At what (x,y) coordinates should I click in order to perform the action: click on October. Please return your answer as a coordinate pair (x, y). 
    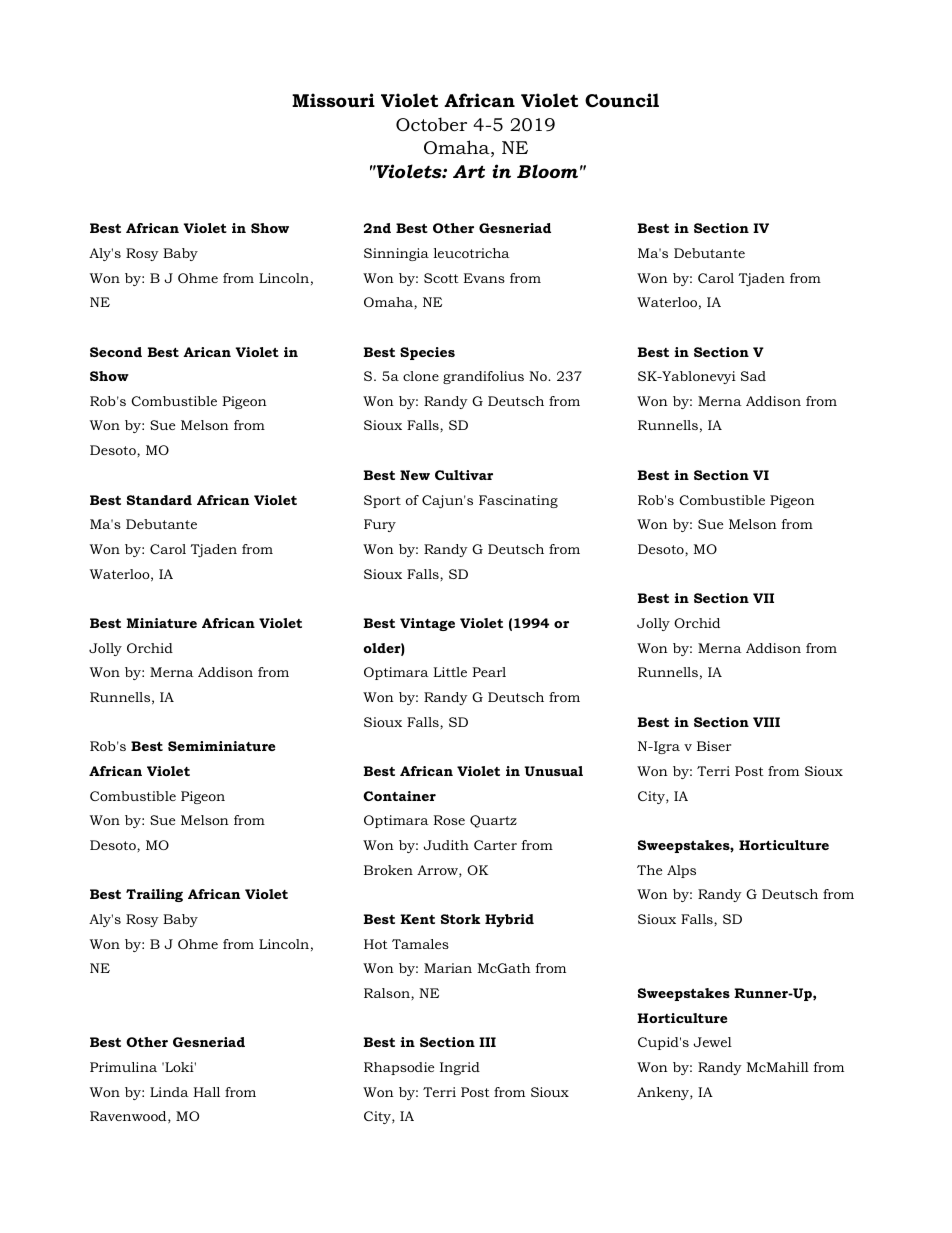
    Looking at the image, I should click on (431, 124).
